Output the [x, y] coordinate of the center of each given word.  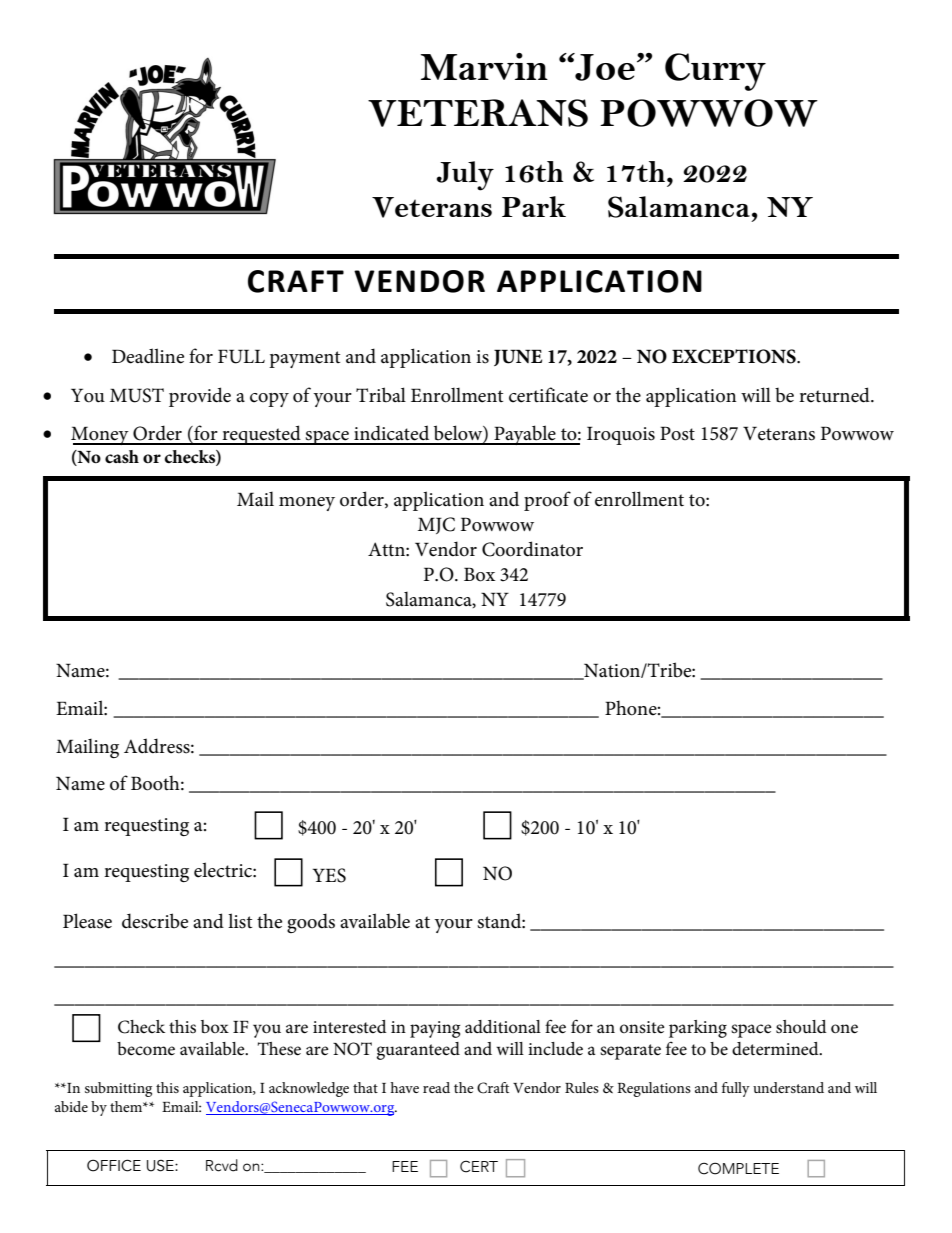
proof [547, 501]
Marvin [484, 66]
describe [155, 921]
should [801, 1027]
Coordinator [532, 549]
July [465, 176]
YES [329, 875]
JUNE [518, 357]
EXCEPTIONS [735, 356]
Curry [715, 72]
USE [161, 1166]
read [436, 1087]
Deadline [148, 356]
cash [122, 457]
